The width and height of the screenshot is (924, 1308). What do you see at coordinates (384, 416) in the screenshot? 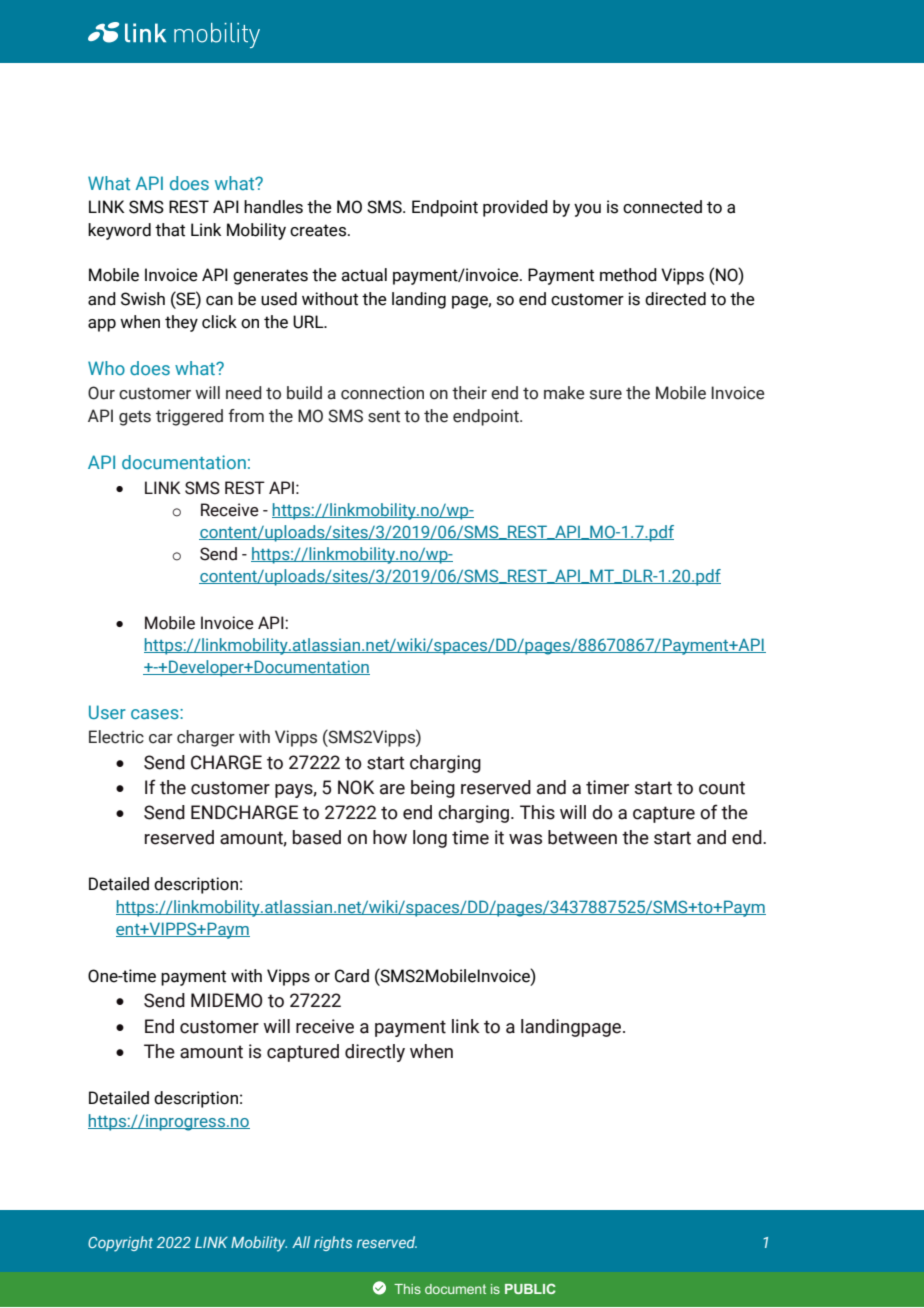
I see `sent` at bounding box center [384, 416].
